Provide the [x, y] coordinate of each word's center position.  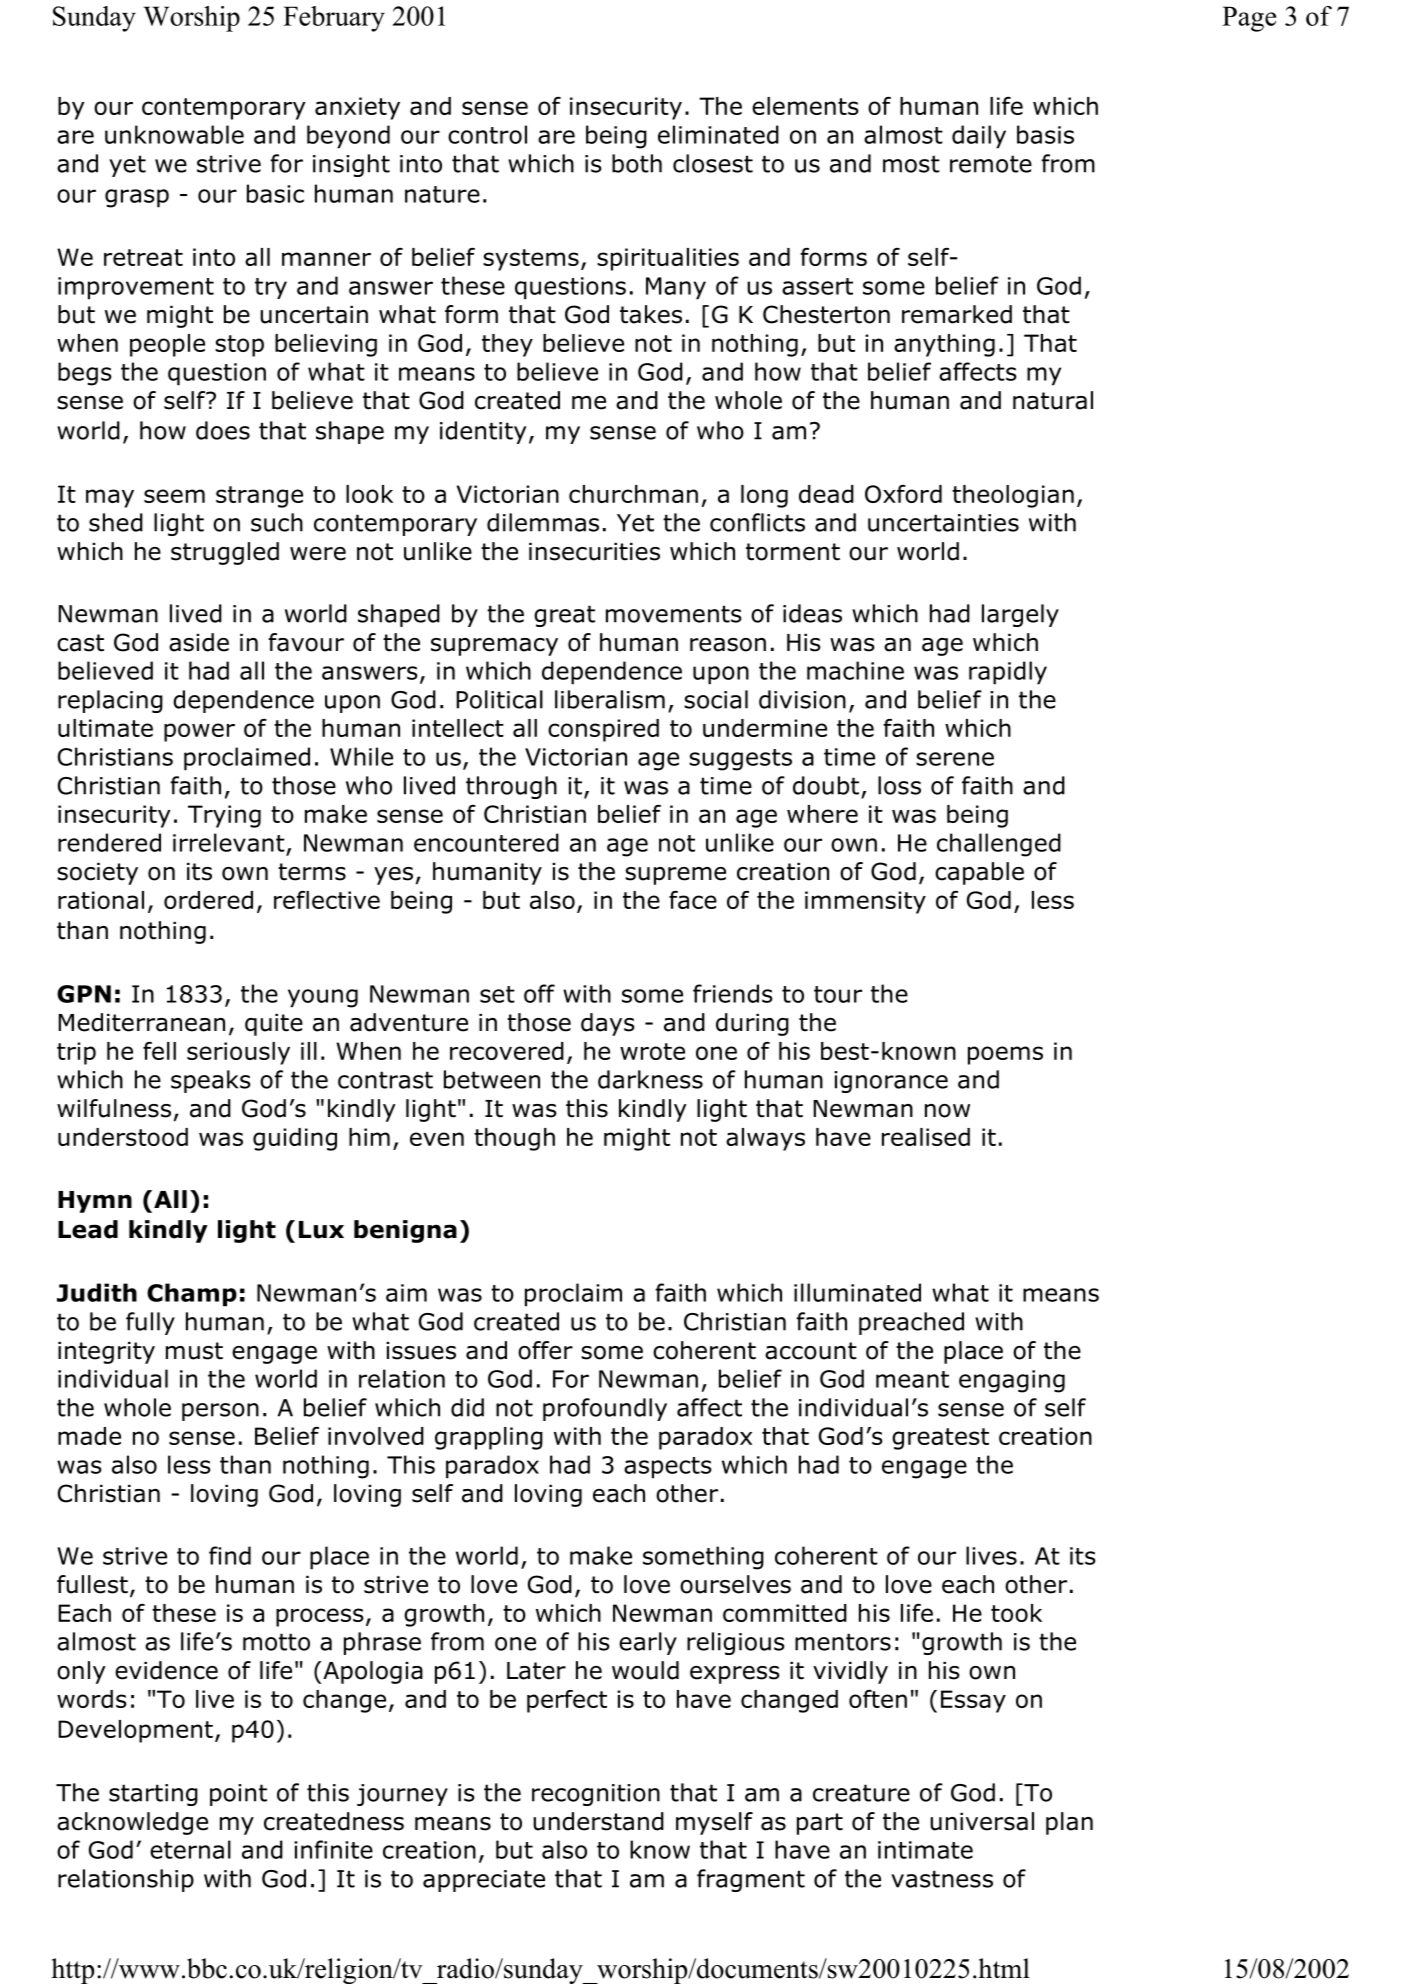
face [693, 900]
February [334, 19]
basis [1045, 134]
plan [1069, 1823]
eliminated [718, 134]
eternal [190, 1849]
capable [979, 873]
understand [598, 1821]
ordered [208, 900]
